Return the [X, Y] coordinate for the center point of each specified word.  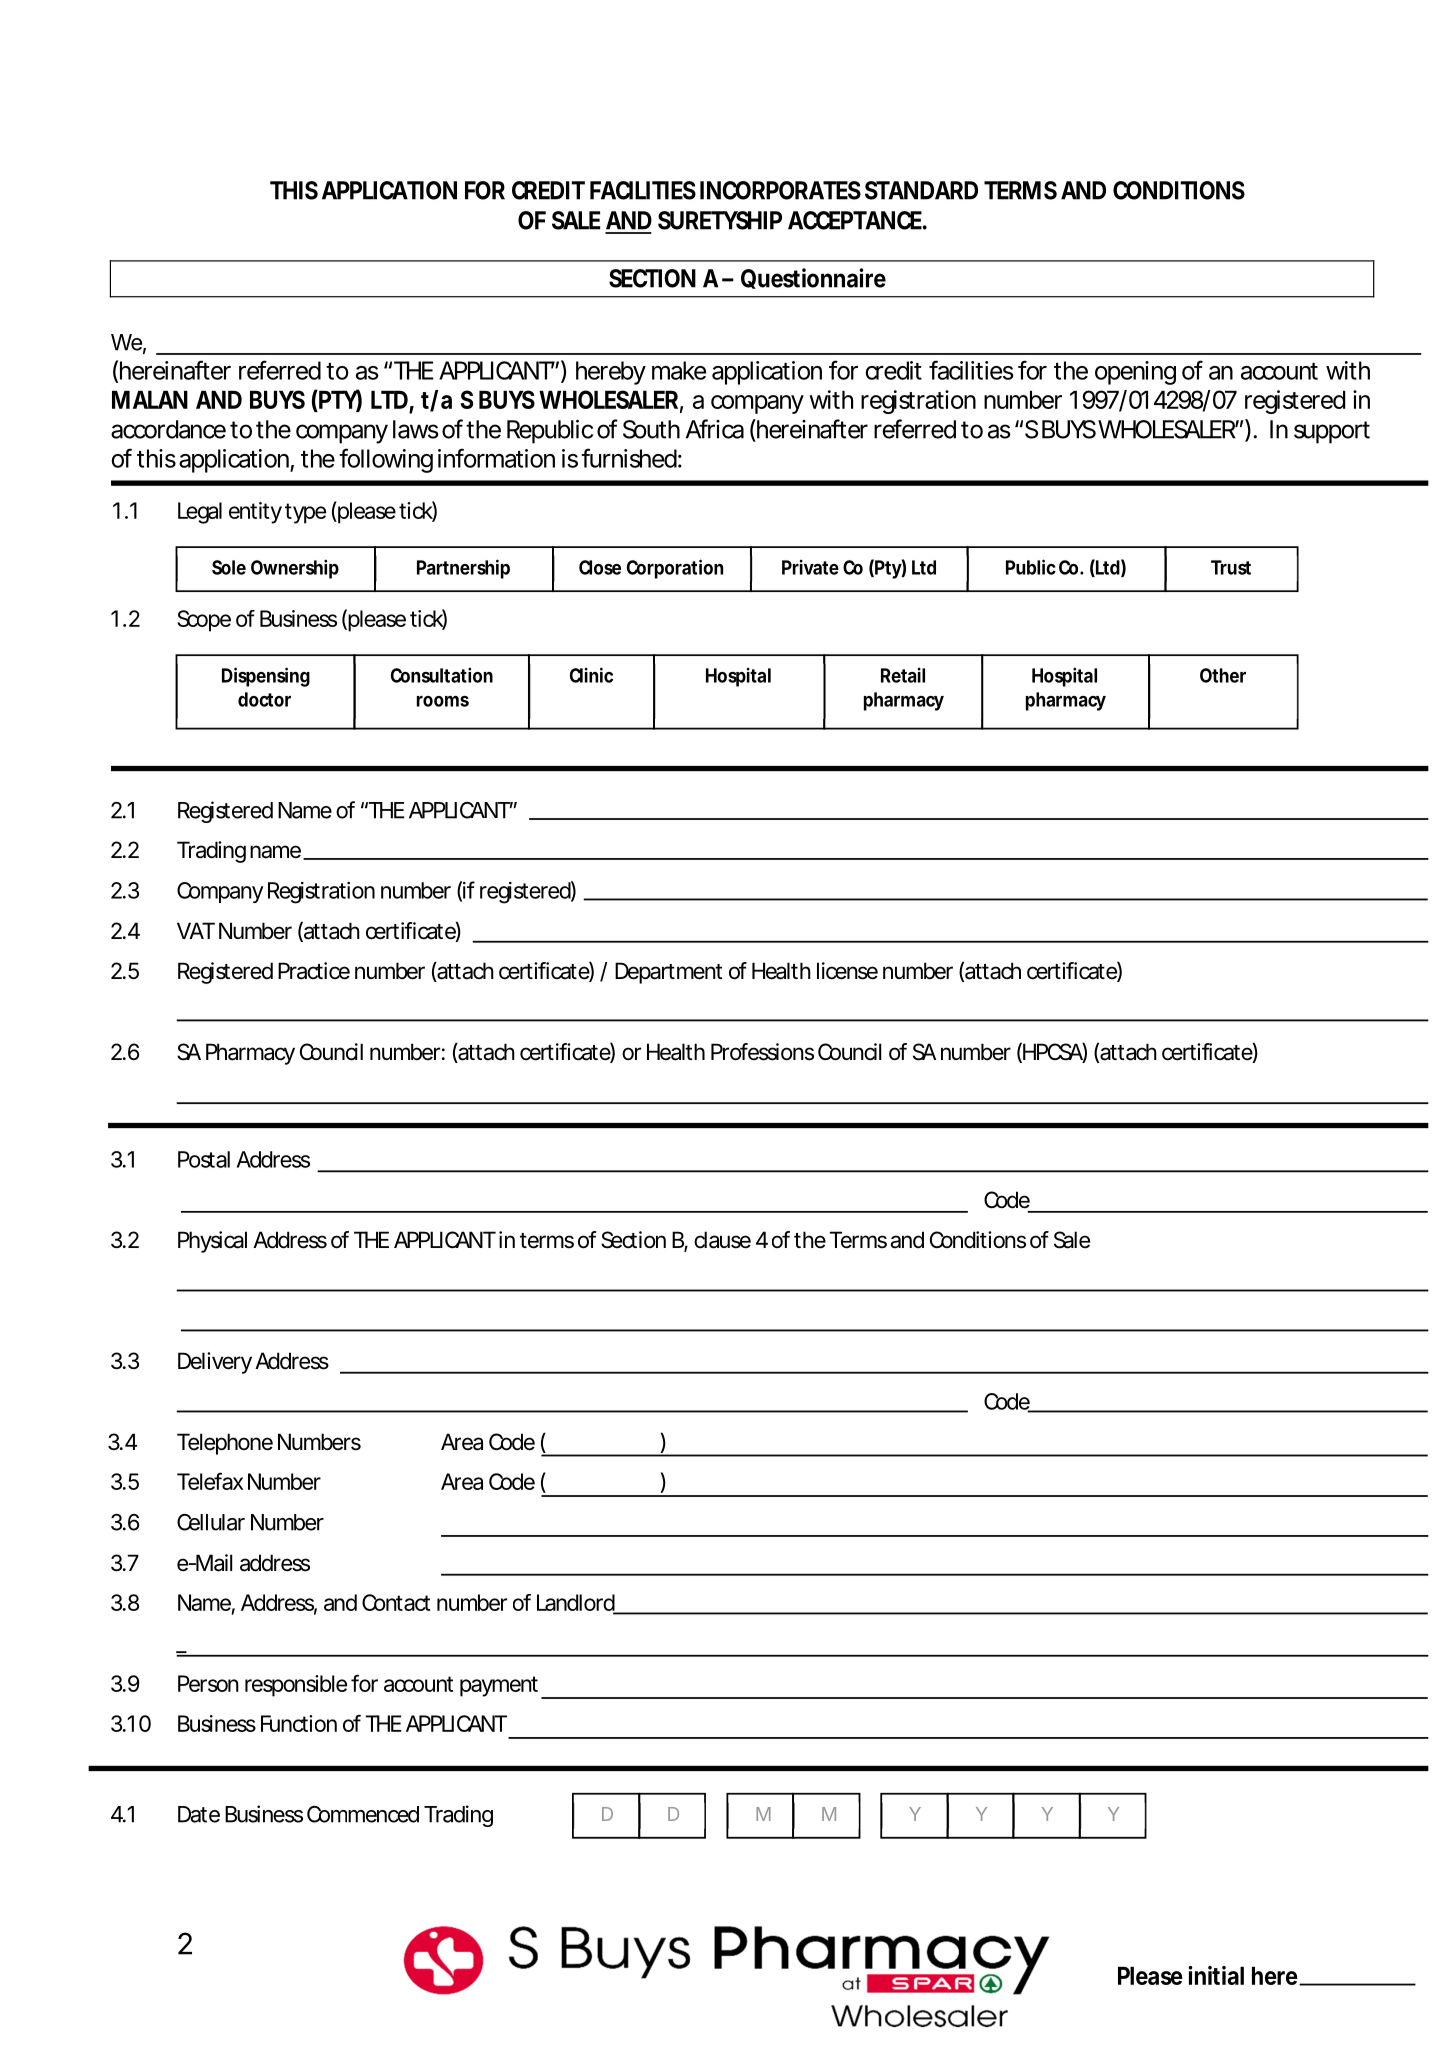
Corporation [675, 569]
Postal [204, 1159]
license [847, 971]
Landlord [576, 1604]
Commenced [363, 1814]
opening [1135, 373]
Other [1223, 675]
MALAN [150, 400]
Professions [762, 1052]
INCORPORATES [780, 190]
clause [722, 1240]
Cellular [211, 1522]
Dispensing [266, 677]
